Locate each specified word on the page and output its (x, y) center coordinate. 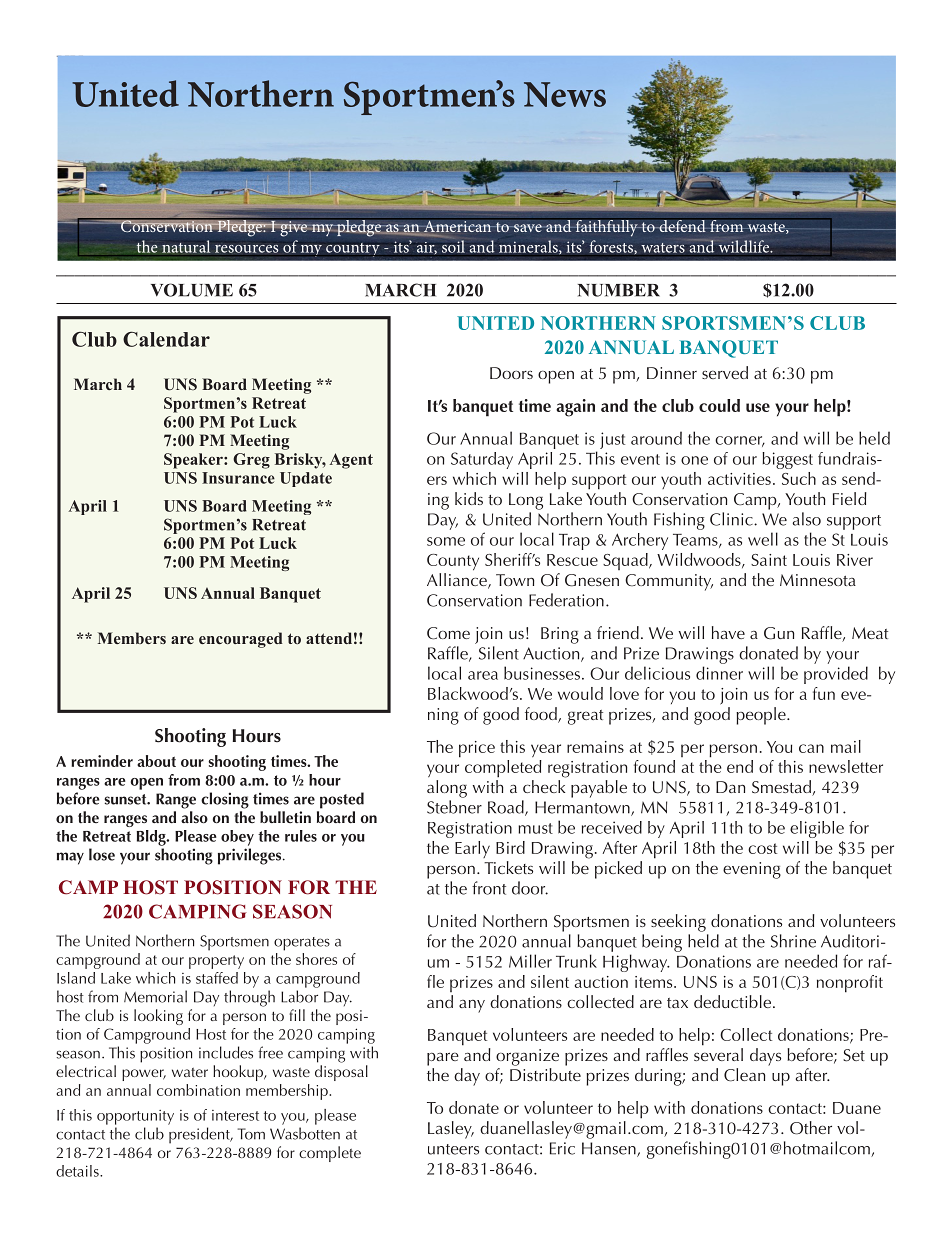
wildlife (744, 246)
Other (811, 1128)
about (156, 761)
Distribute (545, 1074)
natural (186, 246)
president (200, 1135)
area (483, 675)
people (762, 716)
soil (453, 245)
